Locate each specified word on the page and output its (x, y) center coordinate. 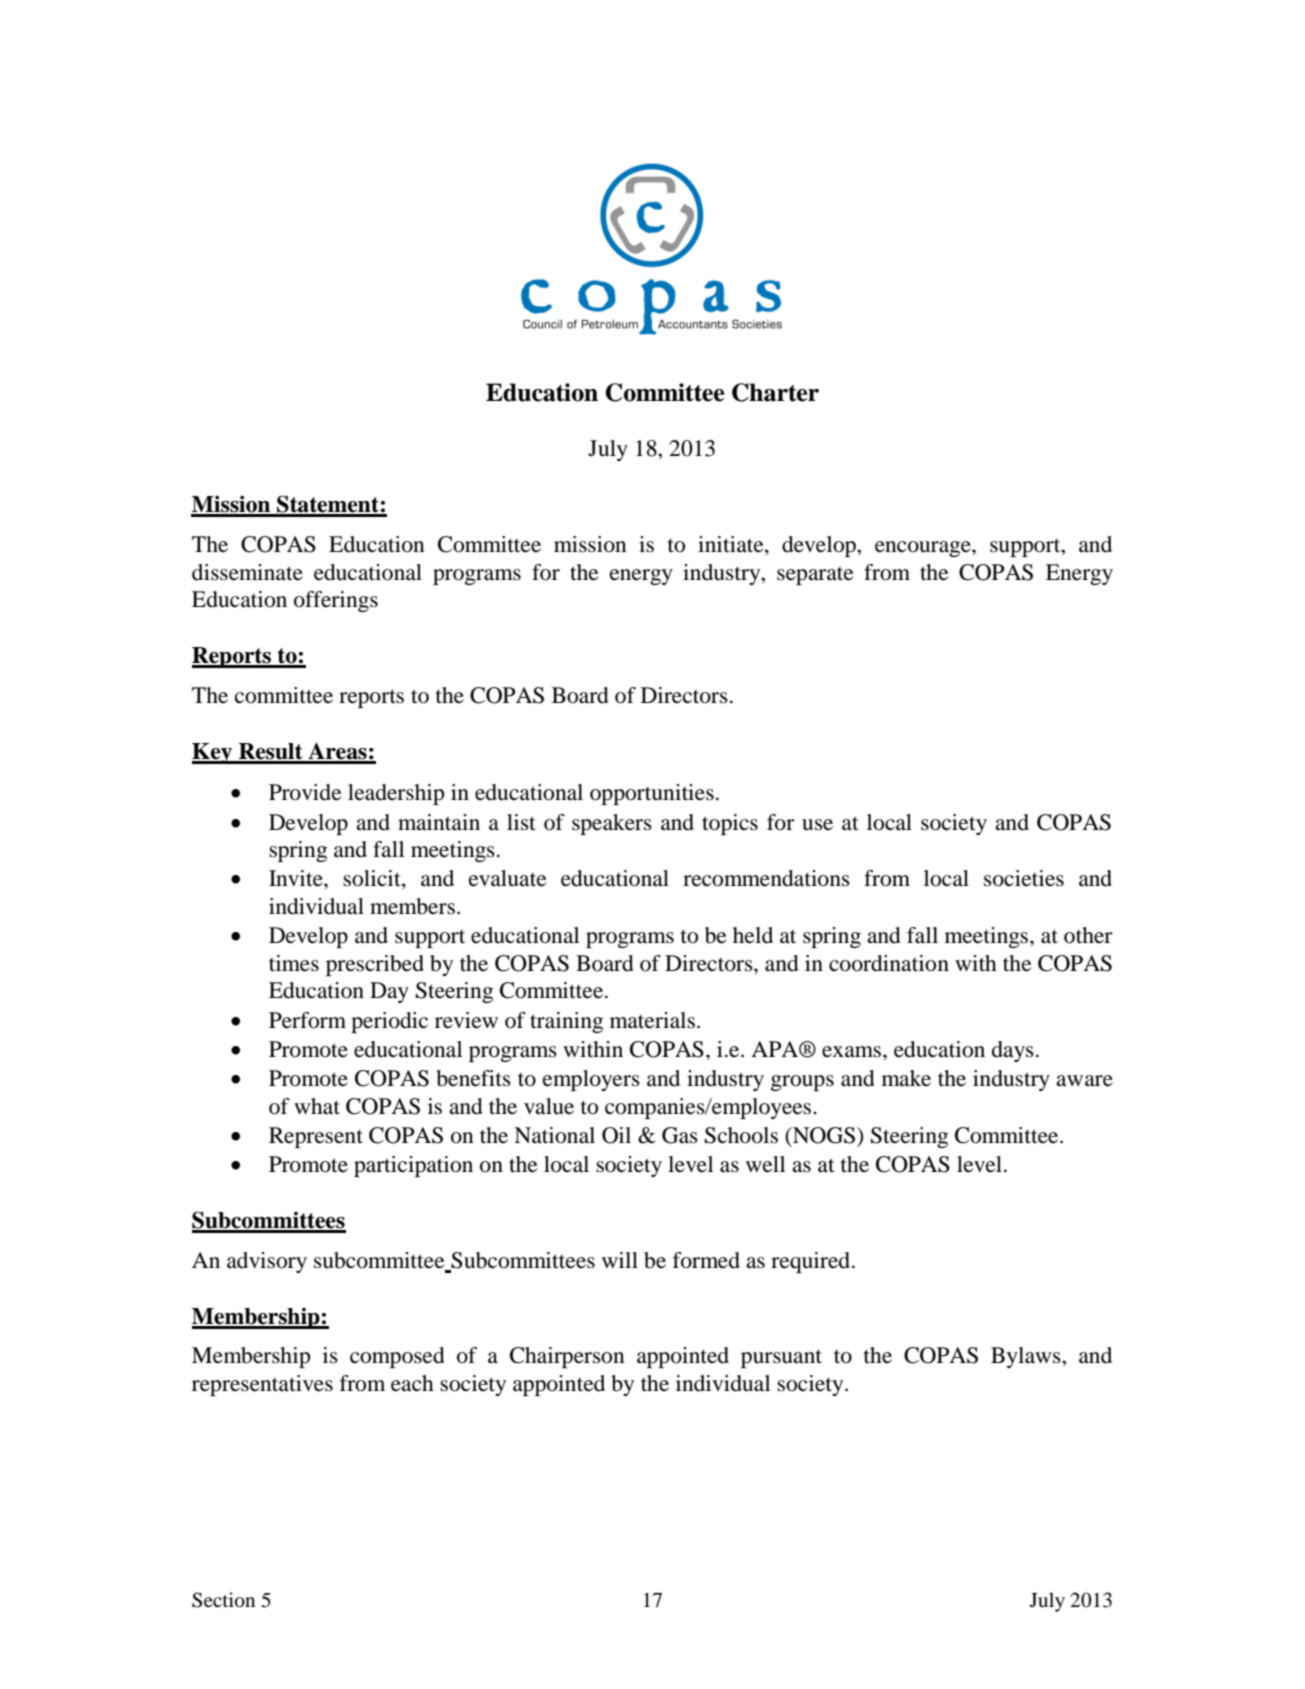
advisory (267, 1262)
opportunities (652, 794)
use (817, 825)
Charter (775, 392)
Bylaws (1027, 1357)
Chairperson (567, 1357)
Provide (305, 792)
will (620, 1260)
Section (223, 1600)
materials (652, 1020)
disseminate (247, 572)
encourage (924, 549)
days (1013, 1051)
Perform (307, 1020)
